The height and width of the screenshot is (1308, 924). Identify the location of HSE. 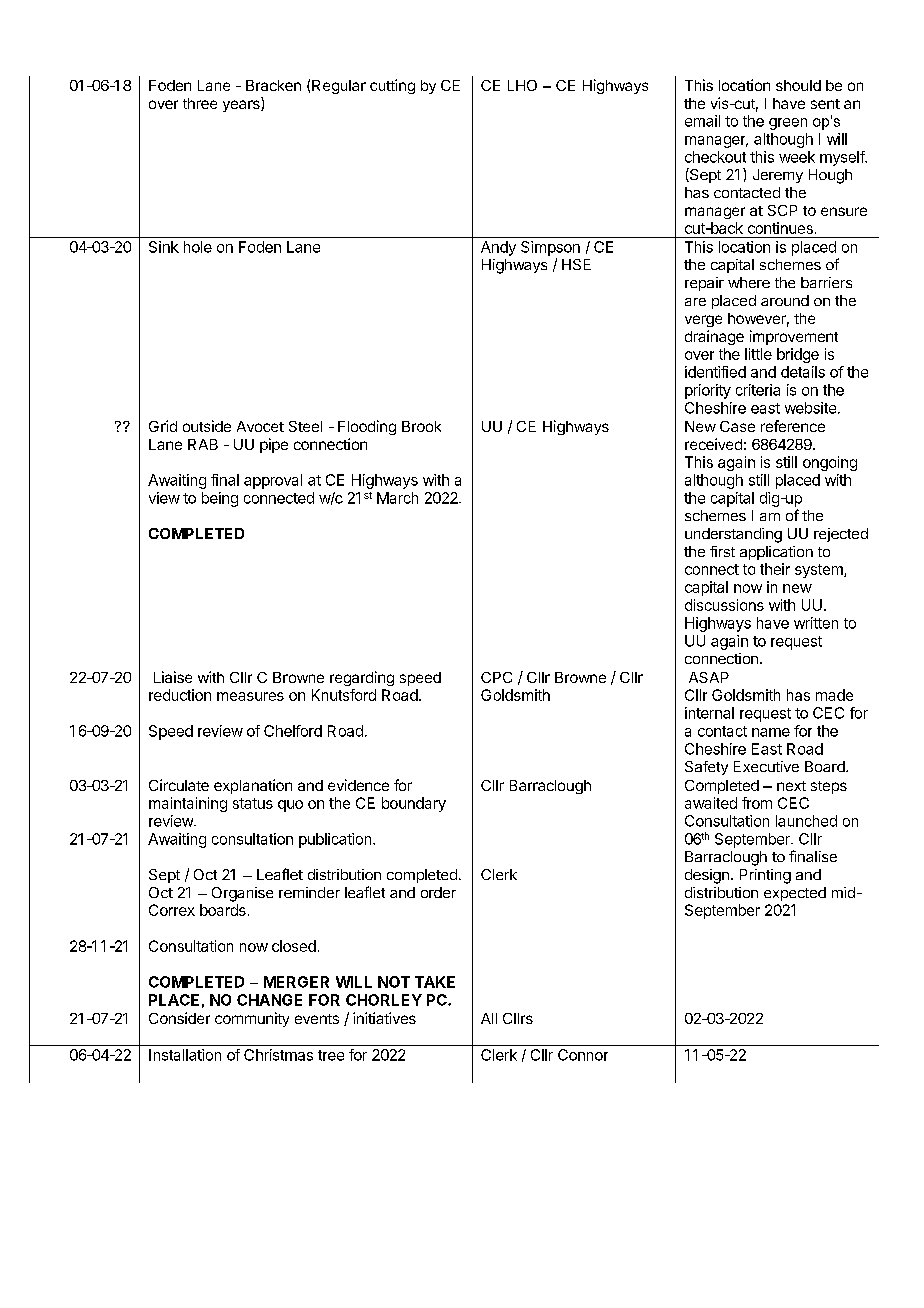
(576, 264).
